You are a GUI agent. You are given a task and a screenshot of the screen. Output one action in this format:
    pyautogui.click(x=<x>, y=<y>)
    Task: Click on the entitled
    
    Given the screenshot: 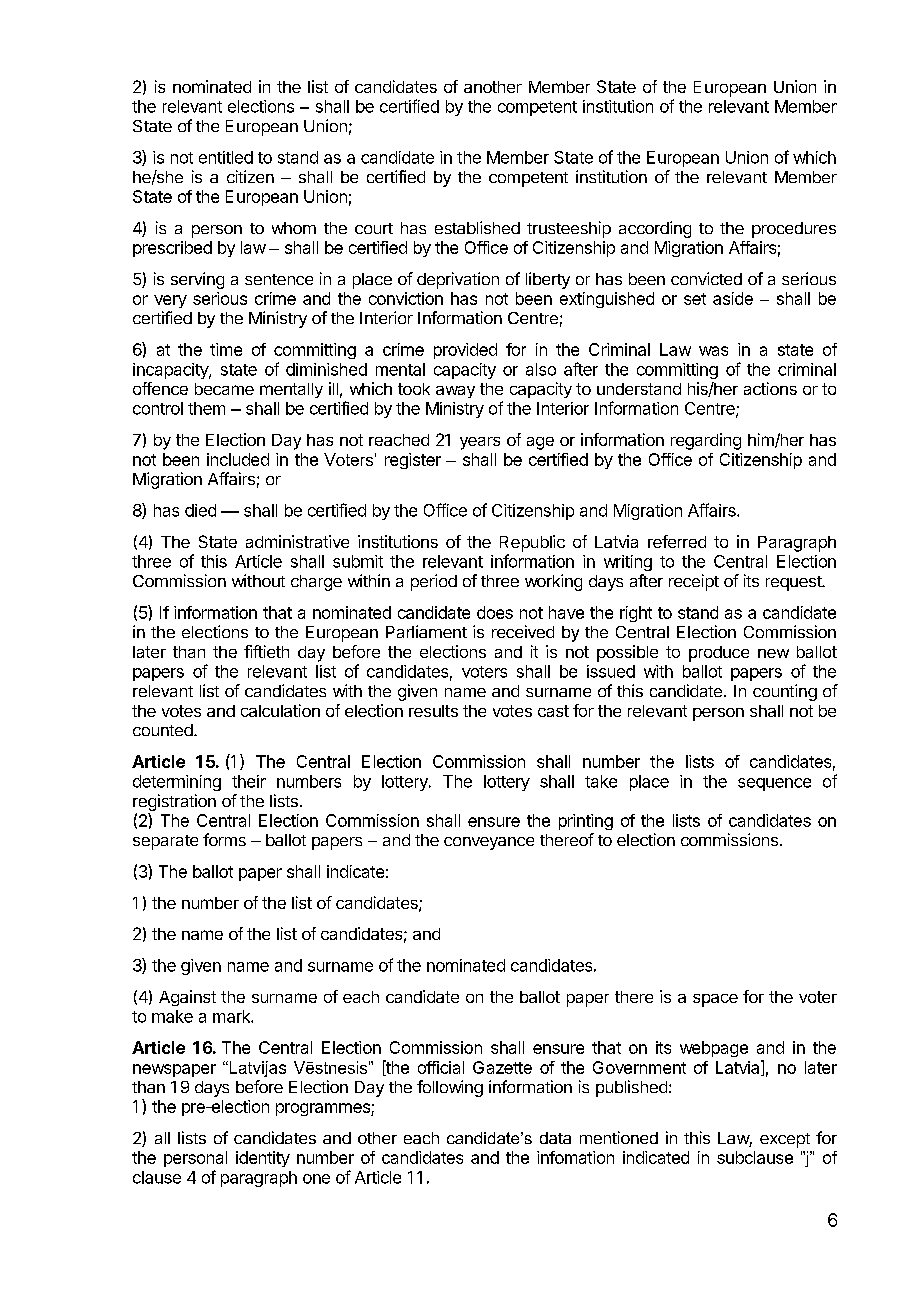 What is the action you would take?
    pyautogui.click(x=226, y=157)
